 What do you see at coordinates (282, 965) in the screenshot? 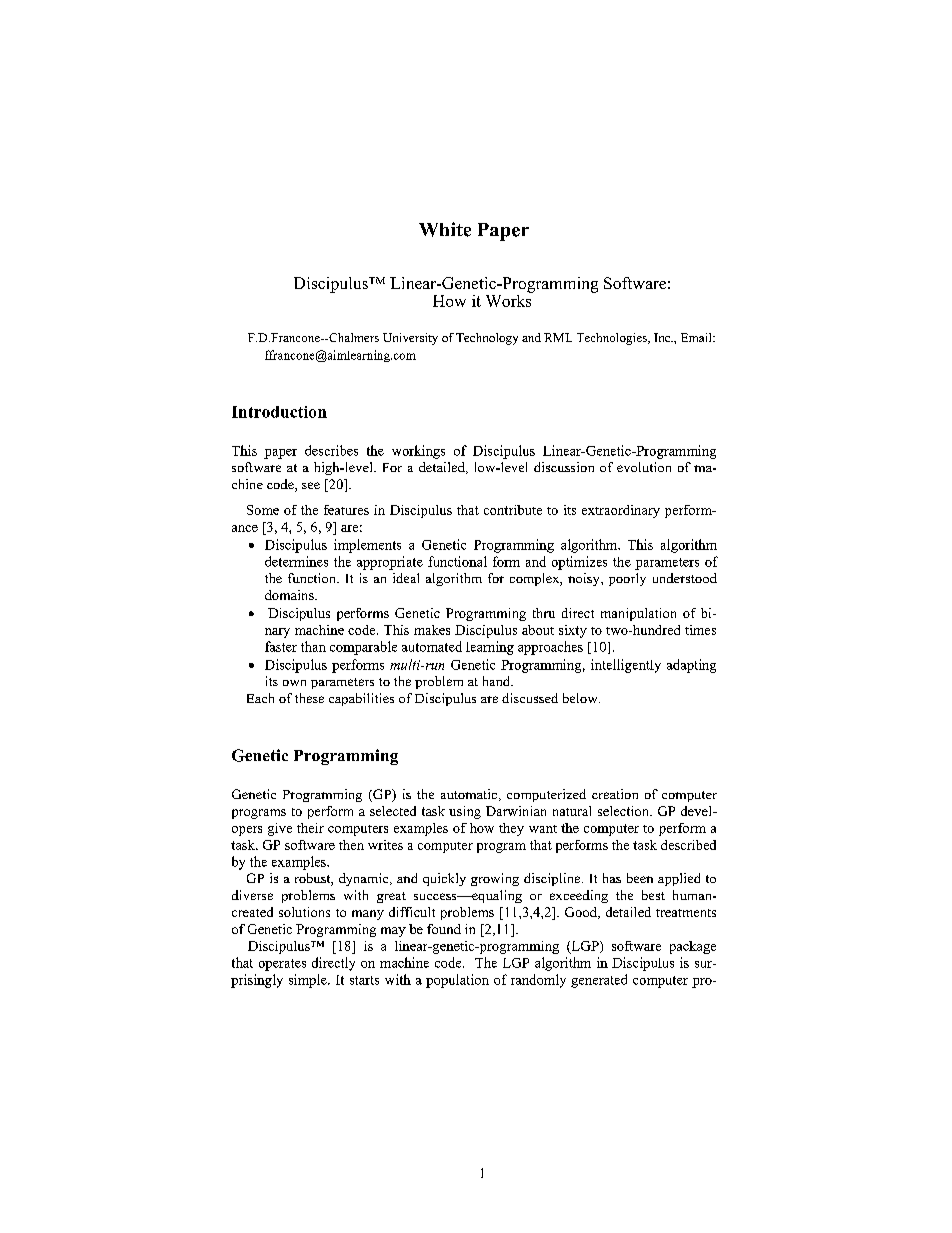
I see `operates` at bounding box center [282, 965].
